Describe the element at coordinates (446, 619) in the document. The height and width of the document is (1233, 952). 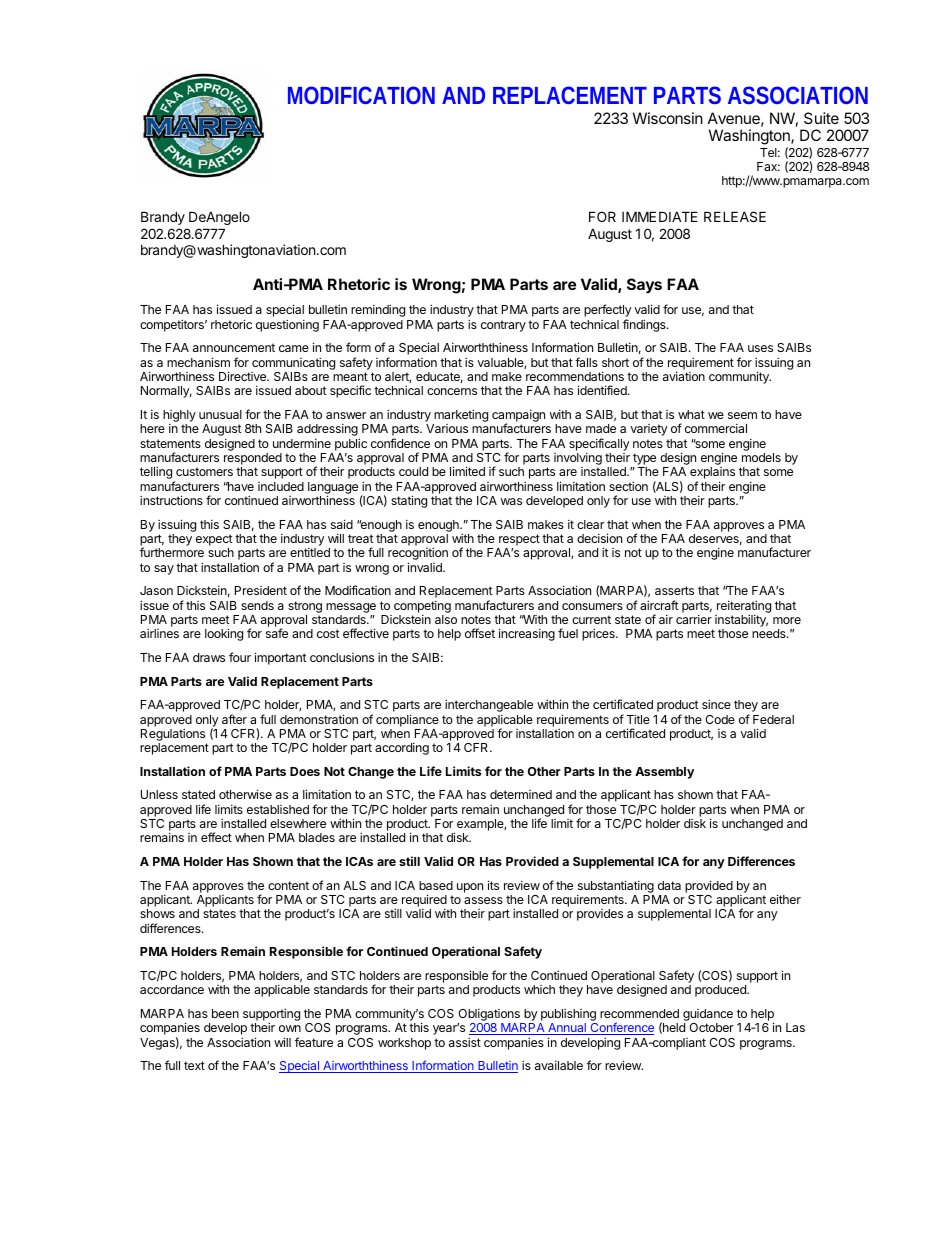
I see `also` at that location.
